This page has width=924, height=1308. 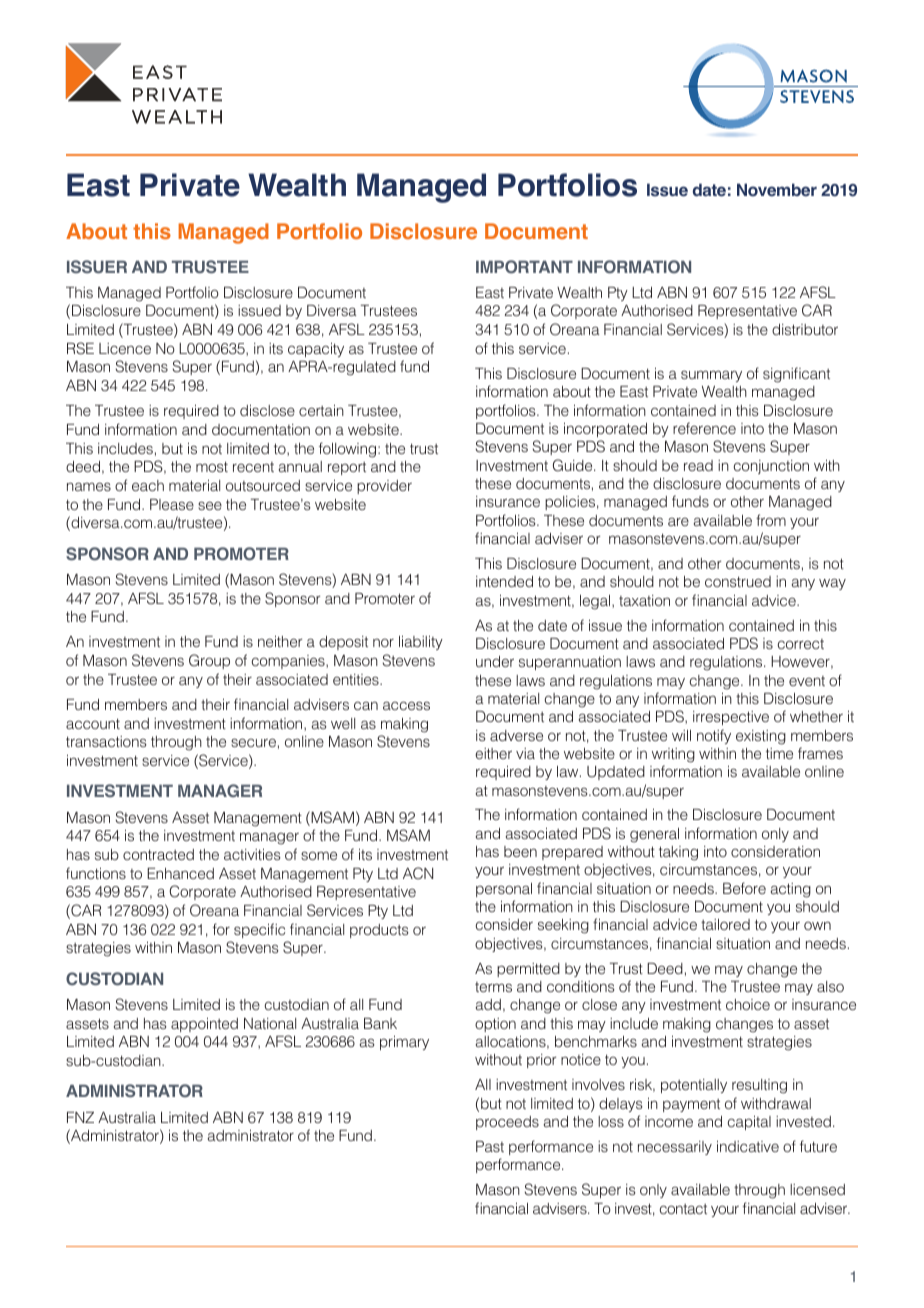 What do you see at coordinates (406, 705) in the page?
I see `access` at bounding box center [406, 705].
